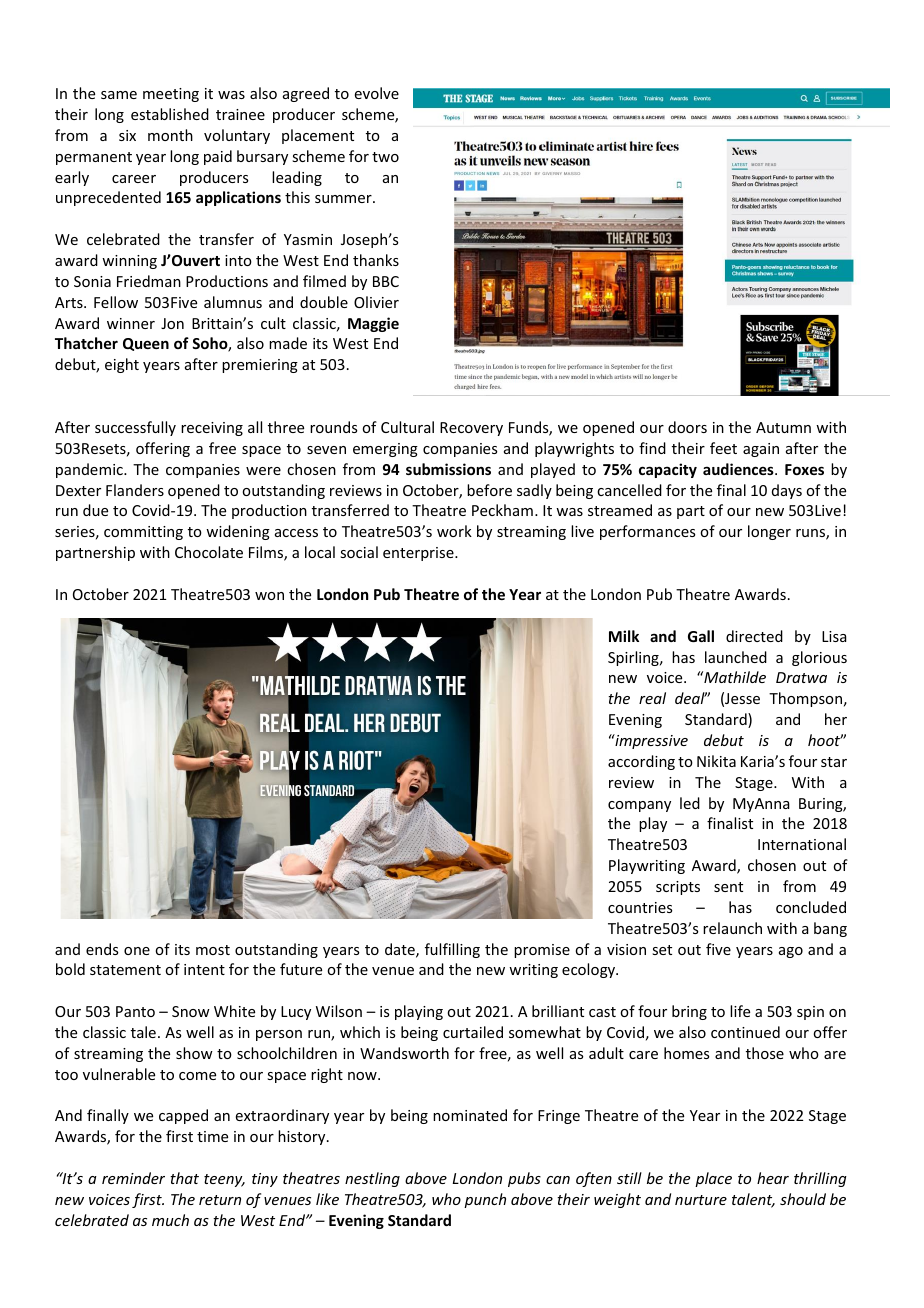  I want to click on reminder, so click(133, 1178).
